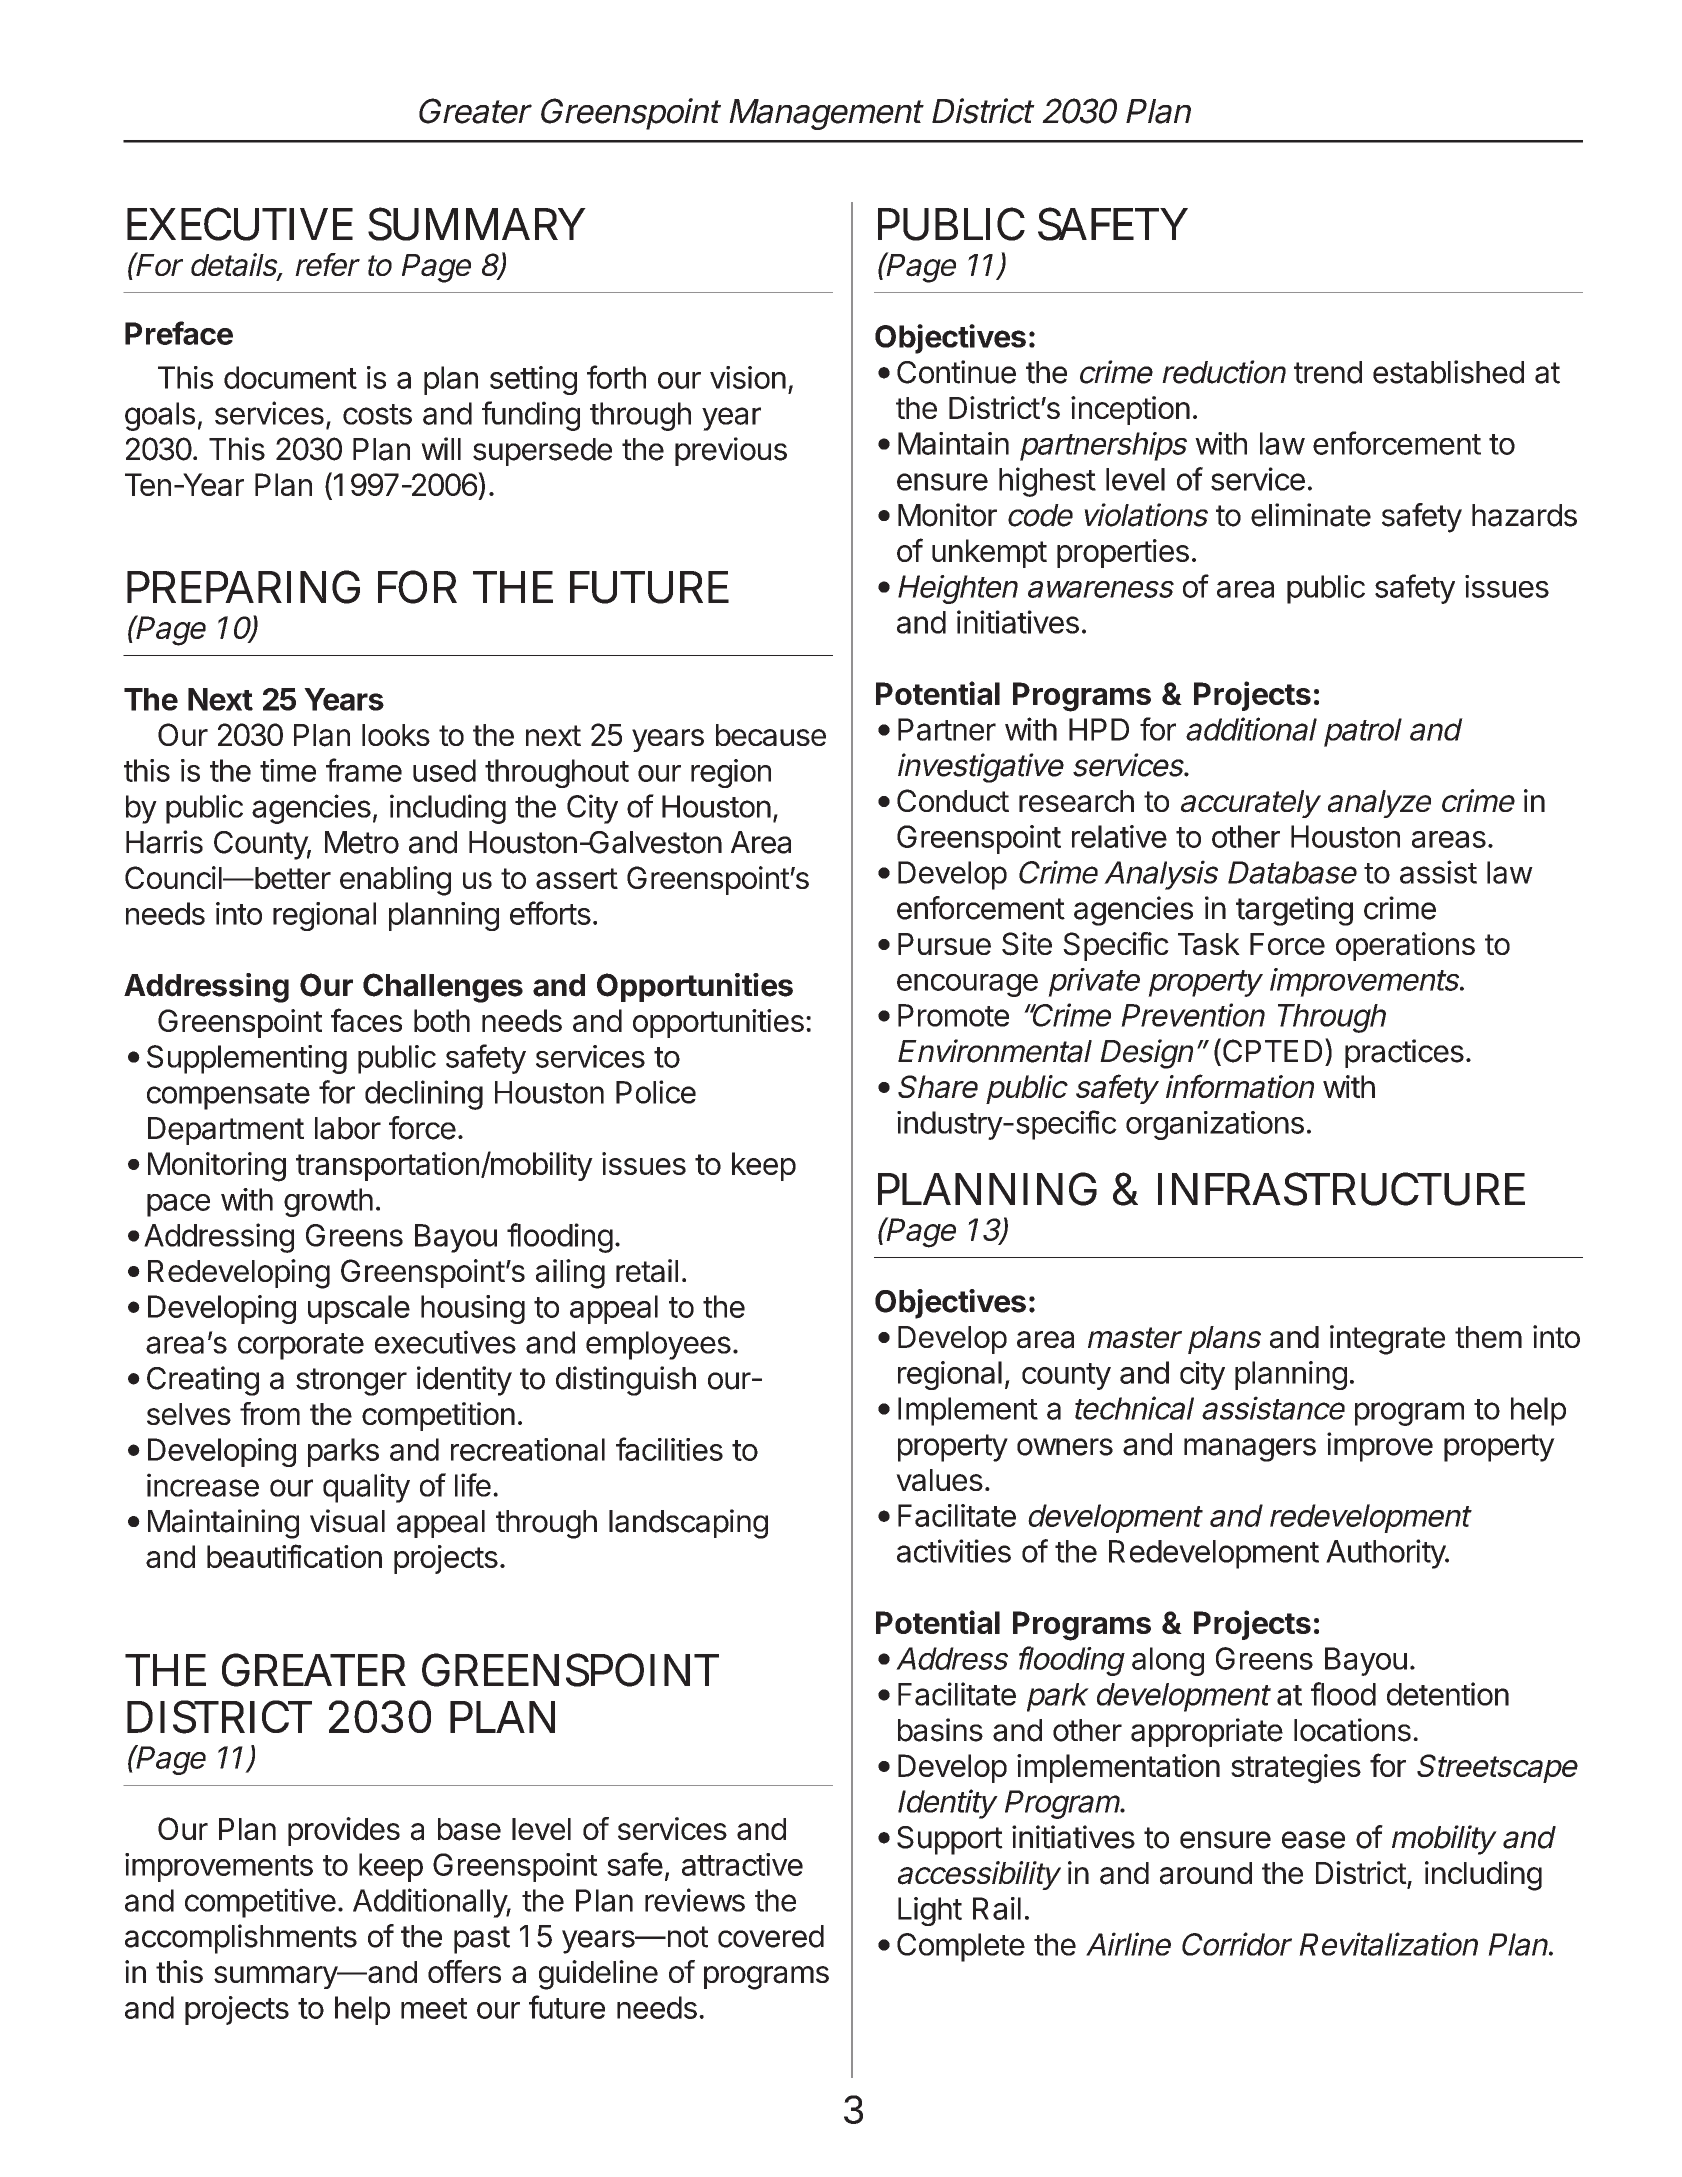 Image resolution: width=1682 pixels, height=2177 pixels. Describe the element at coordinates (1294, 911) in the image. I see `targeting` at that location.
